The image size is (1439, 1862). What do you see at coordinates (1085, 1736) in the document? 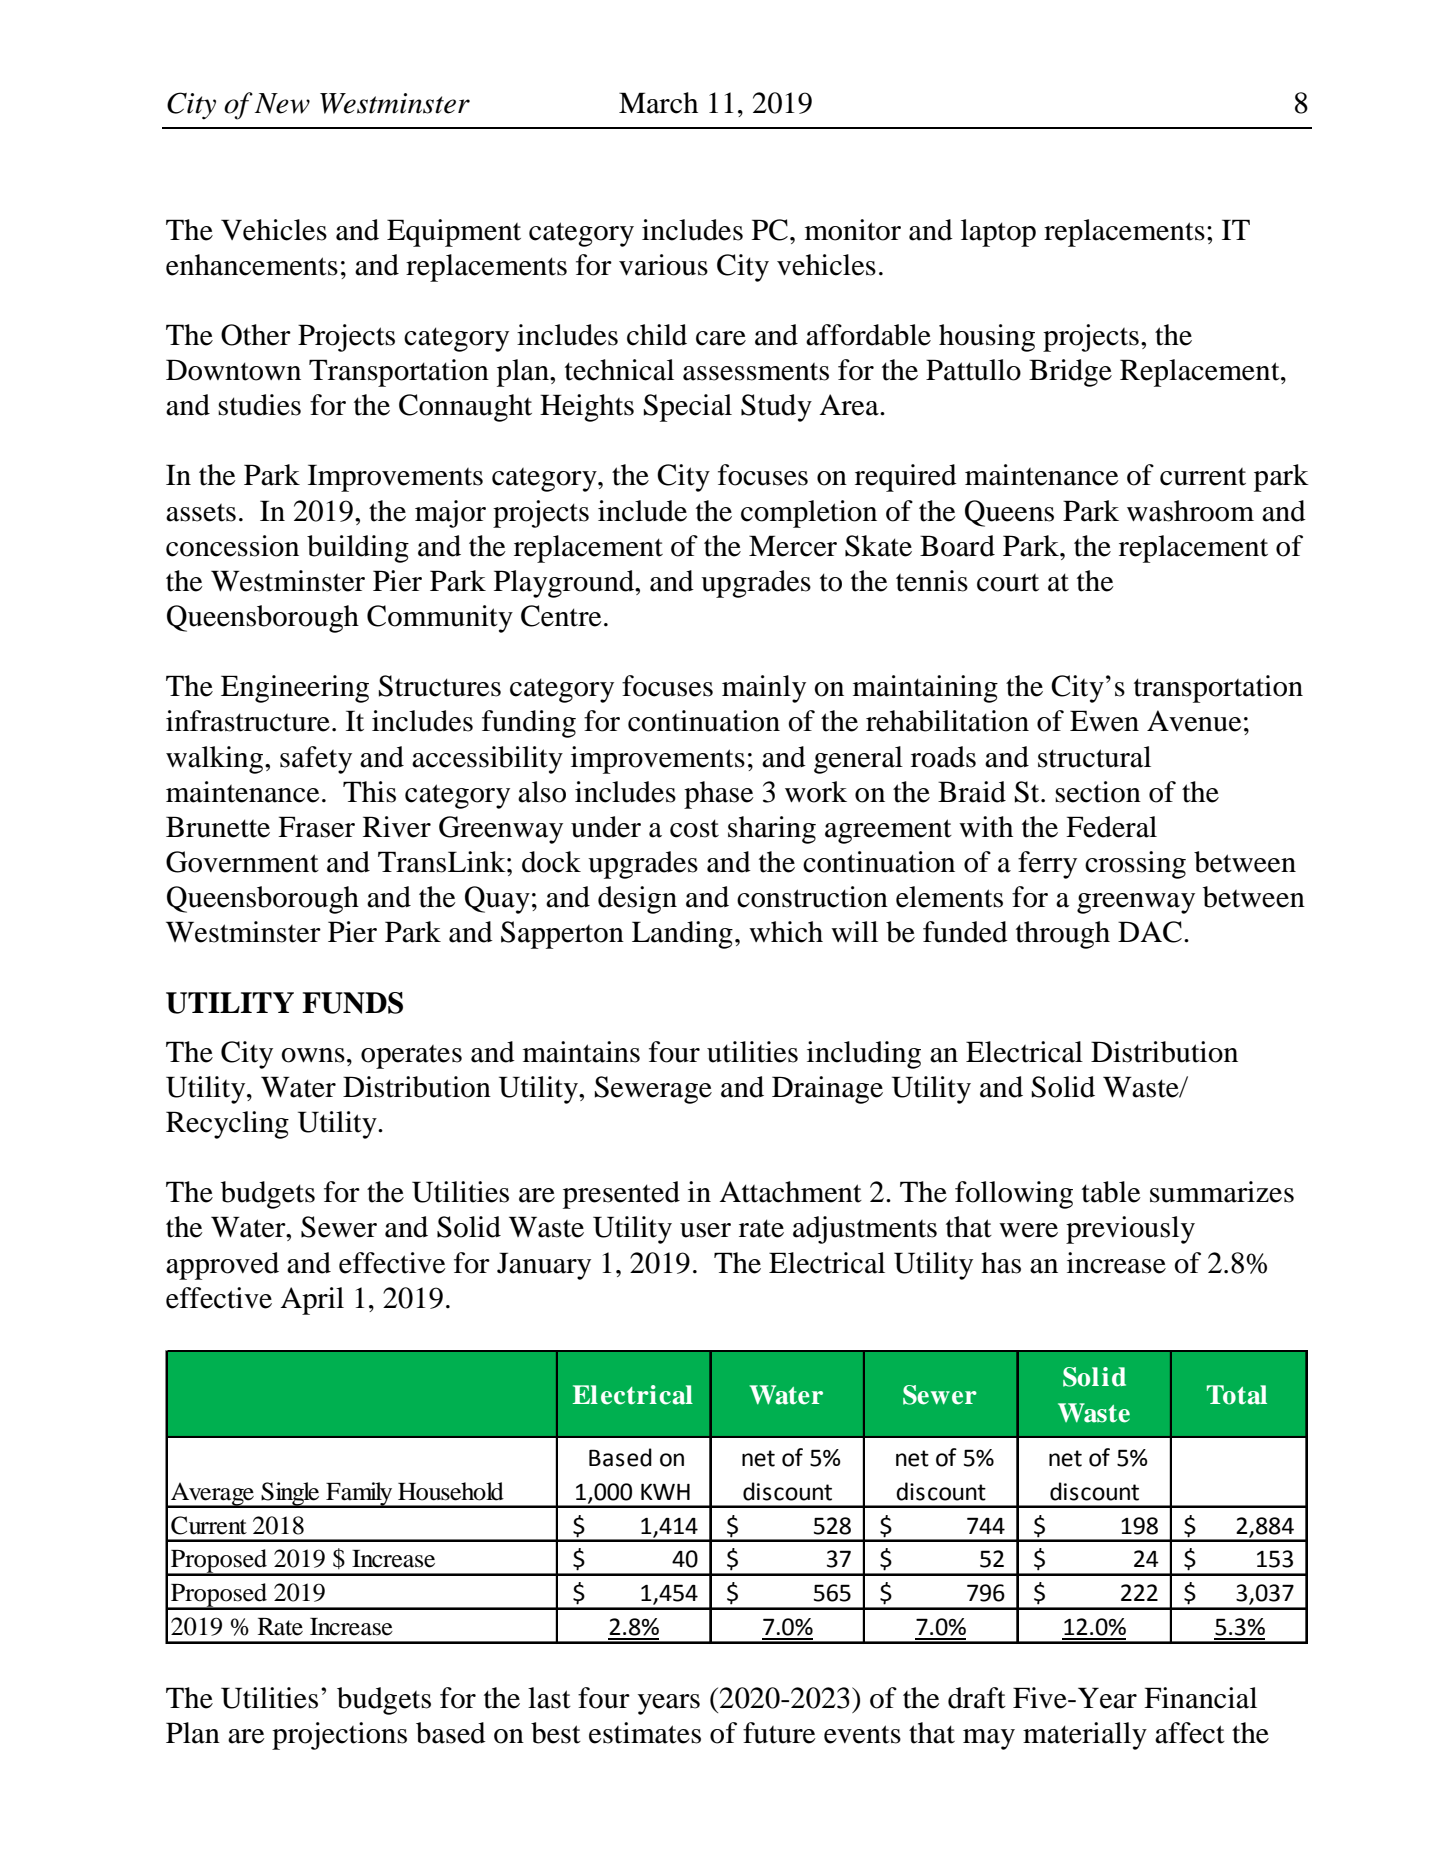
I see `materially` at bounding box center [1085, 1736].
